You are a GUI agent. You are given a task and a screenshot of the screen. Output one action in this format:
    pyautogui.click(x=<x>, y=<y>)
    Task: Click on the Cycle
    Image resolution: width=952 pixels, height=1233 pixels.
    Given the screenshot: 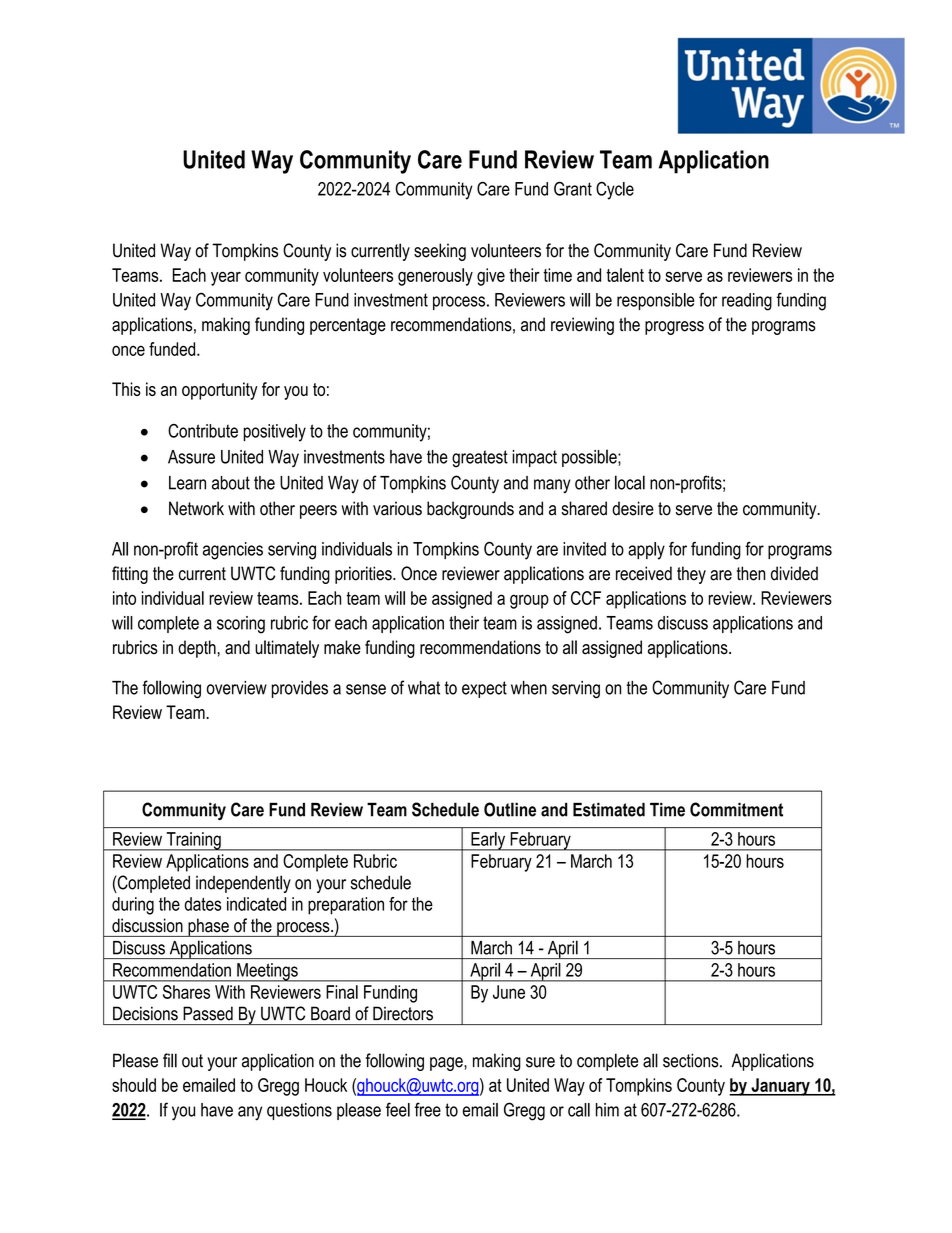 What is the action you would take?
    pyautogui.click(x=615, y=191)
